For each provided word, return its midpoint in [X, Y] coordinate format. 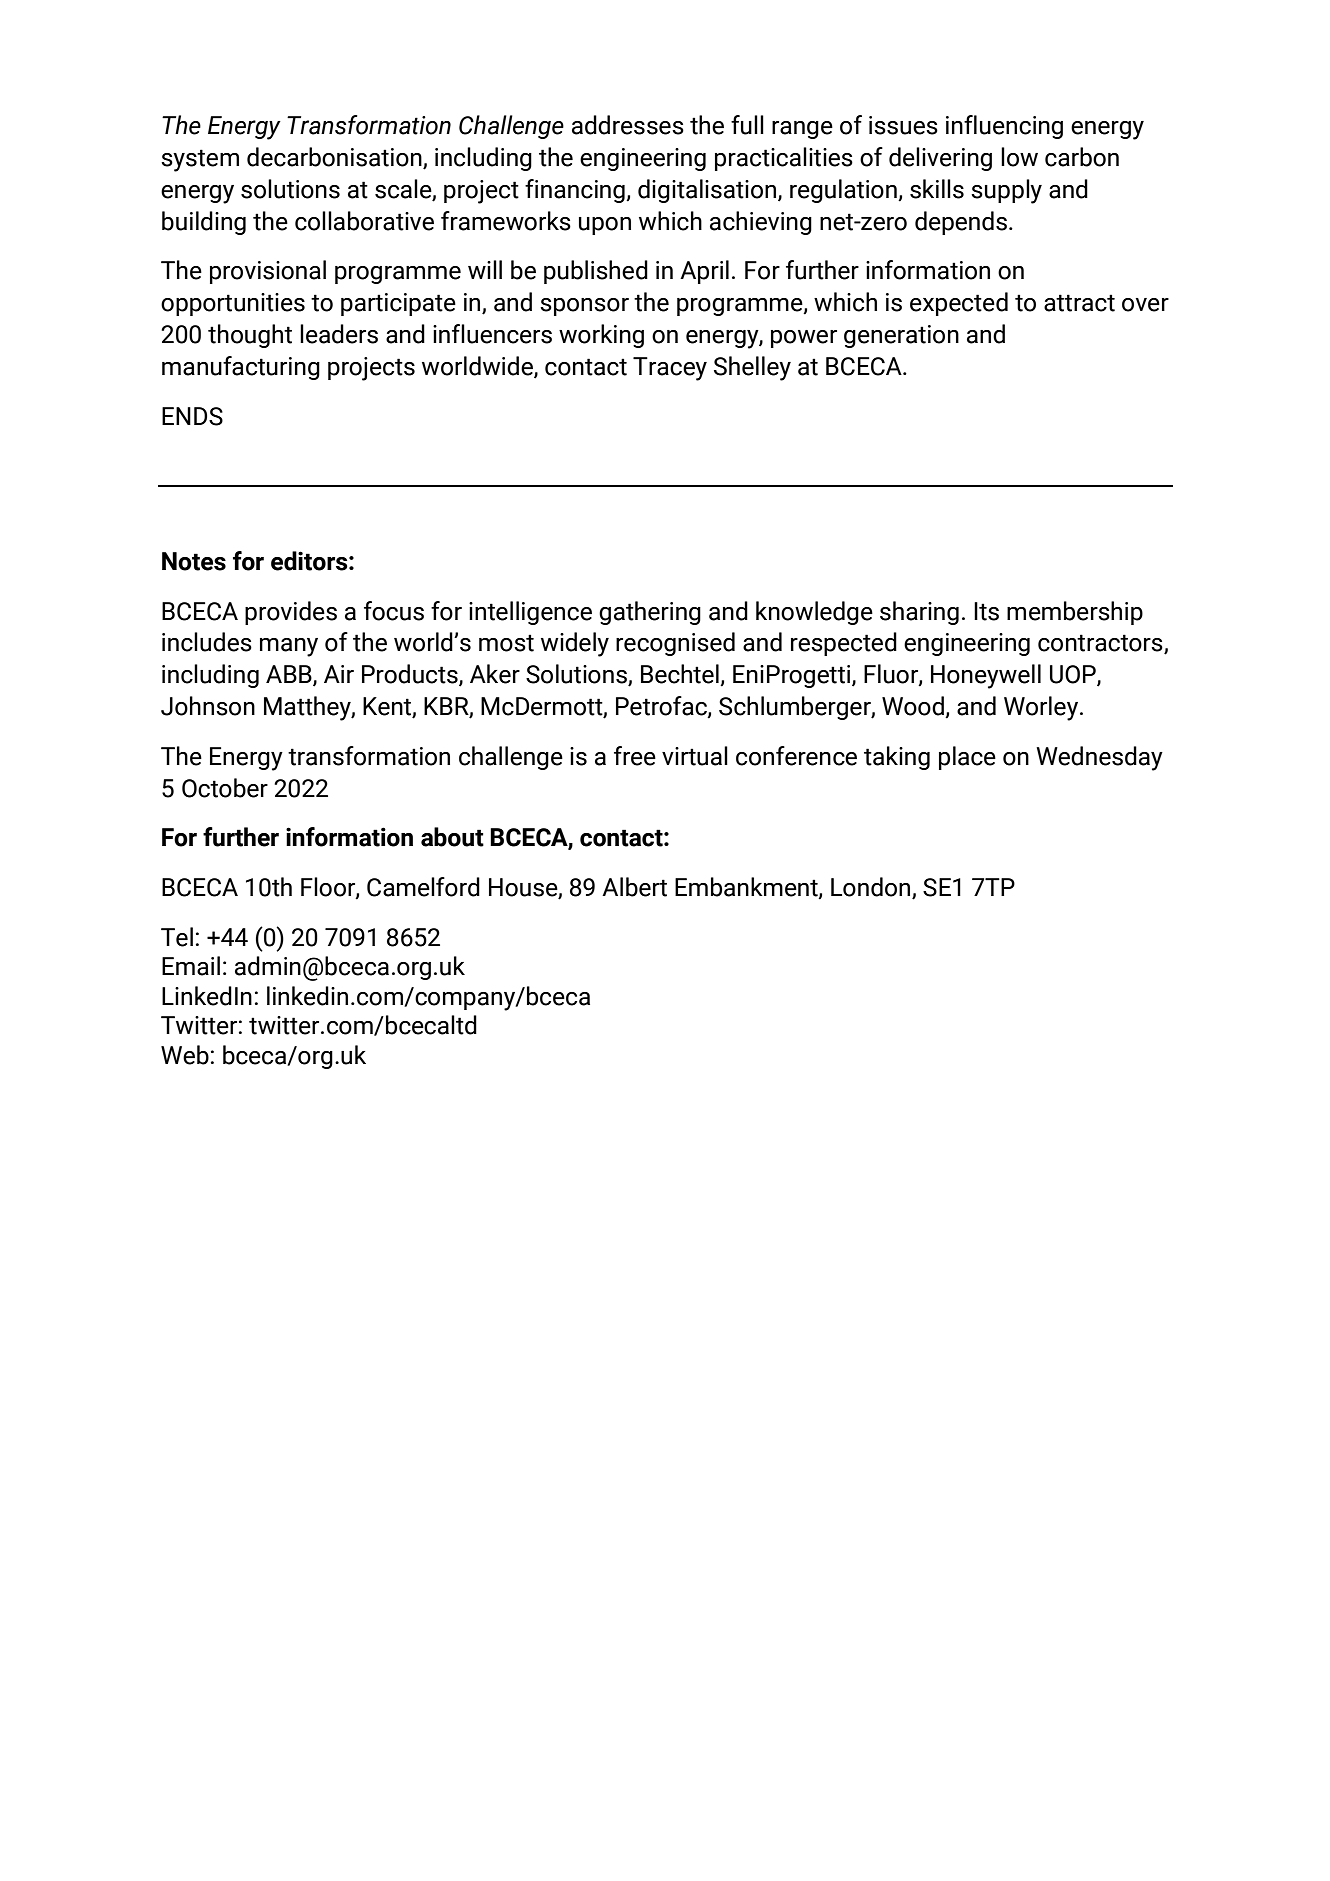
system [200, 160]
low [1019, 157]
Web [185, 1055]
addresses [628, 125]
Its [986, 611]
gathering [650, 613]
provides [291, 613]
